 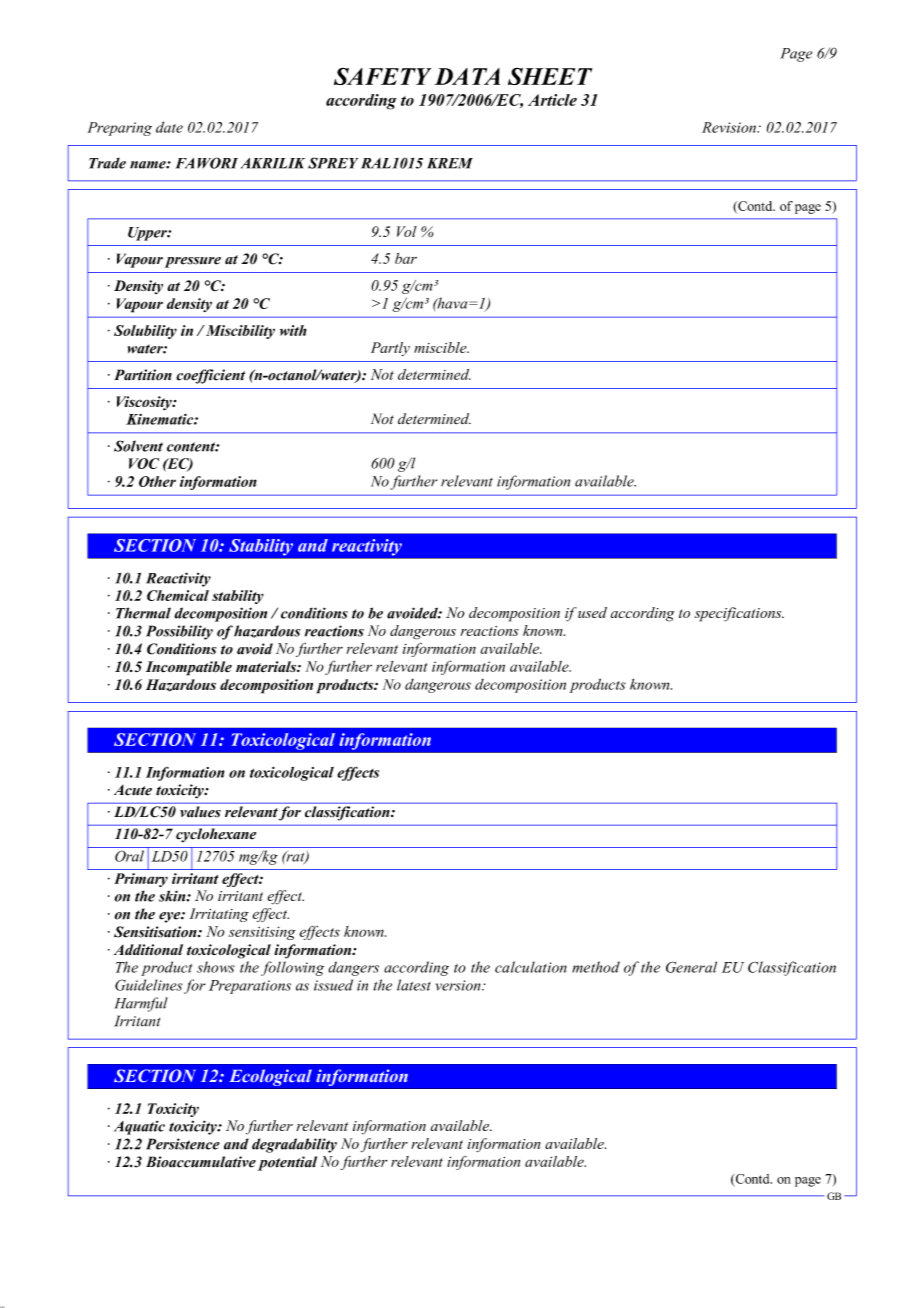 What do you see at coordinates (216, 835) in the screenshot?
I see `cyclohexane` at bounding box center [216, 835].
